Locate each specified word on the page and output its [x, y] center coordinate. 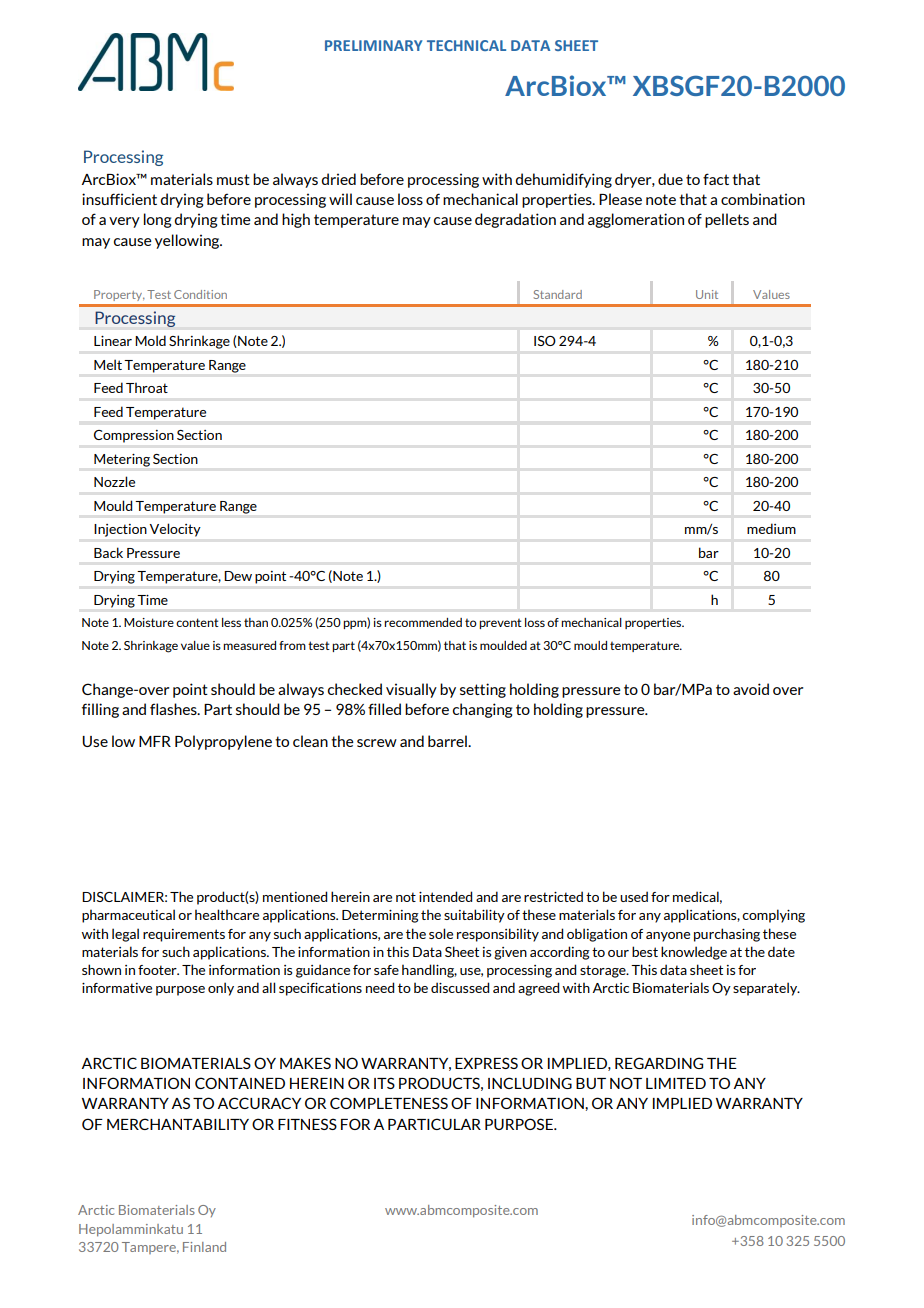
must [233, 179]
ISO [545, 341]
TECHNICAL [466, 45]
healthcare [227, 914]
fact [716, 179]
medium [771, 528]
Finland [204, 1247]
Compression [134, 436]
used [634, 896]
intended [445, 896]
